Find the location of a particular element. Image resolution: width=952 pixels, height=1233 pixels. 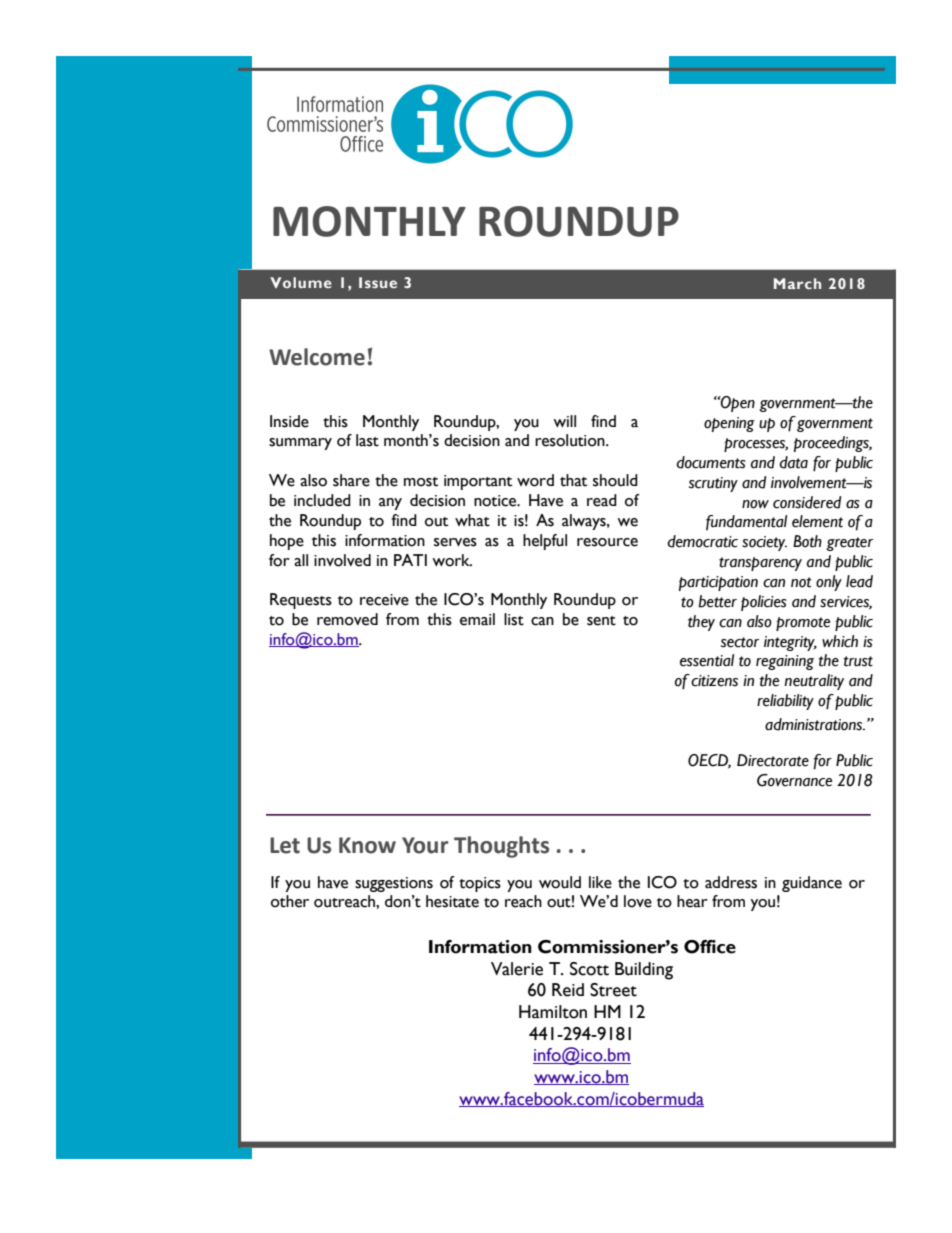

will is located at coordinates (564, 421).
